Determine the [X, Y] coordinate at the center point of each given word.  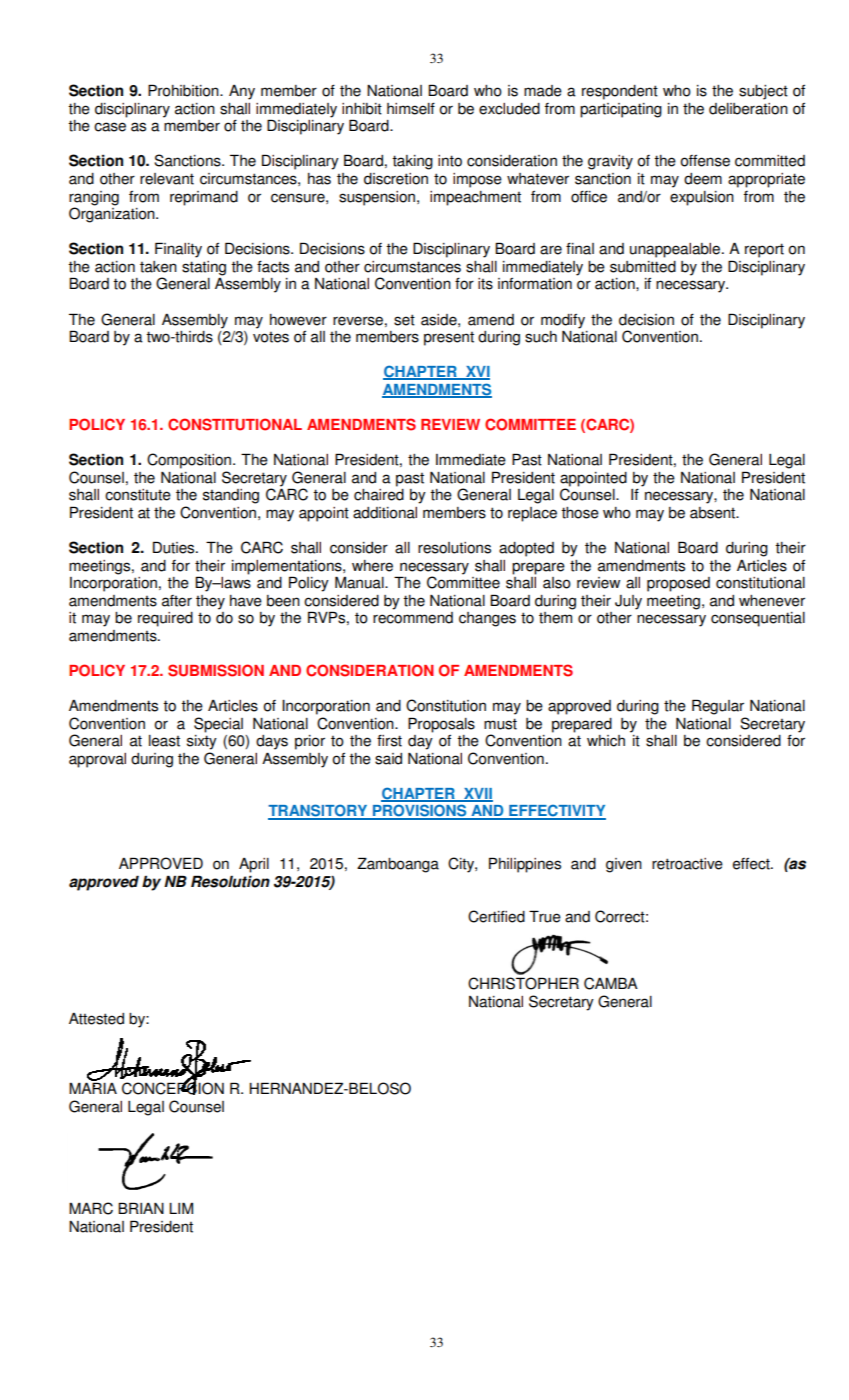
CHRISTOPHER [523, 983]
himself [411, 108]
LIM [181, 1208]
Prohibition [184, 90]
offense [705, 161]
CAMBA [611, 983]
